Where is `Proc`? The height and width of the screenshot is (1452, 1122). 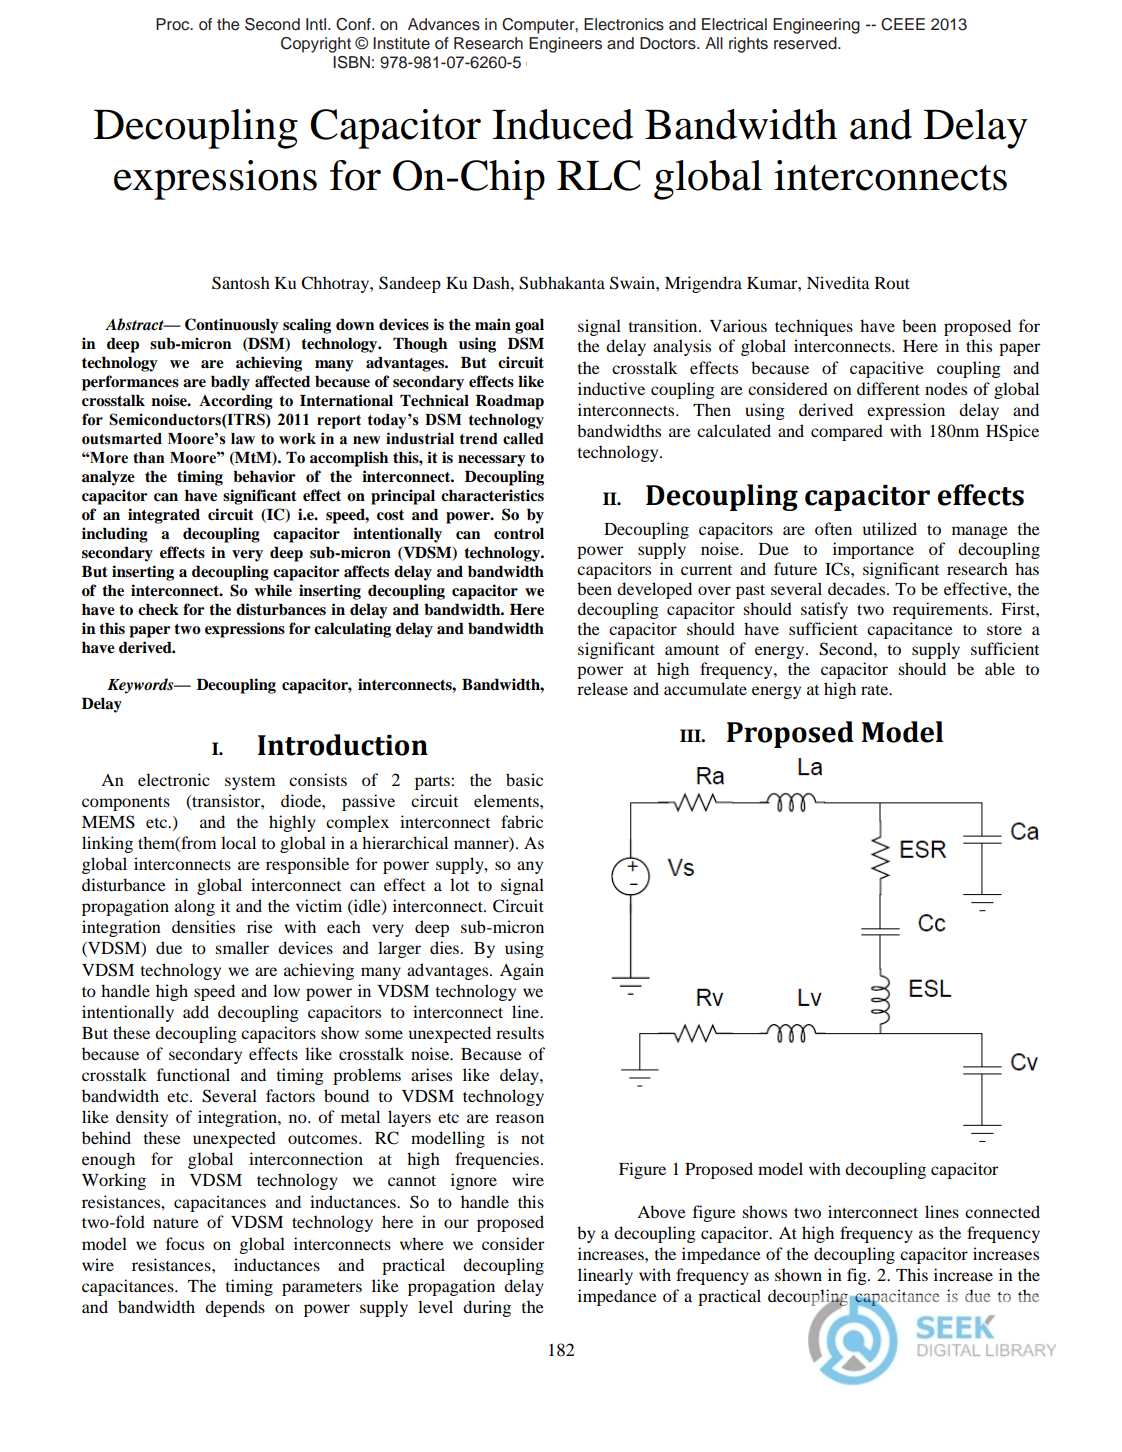 Proc is located at coordinates (174, 24).
